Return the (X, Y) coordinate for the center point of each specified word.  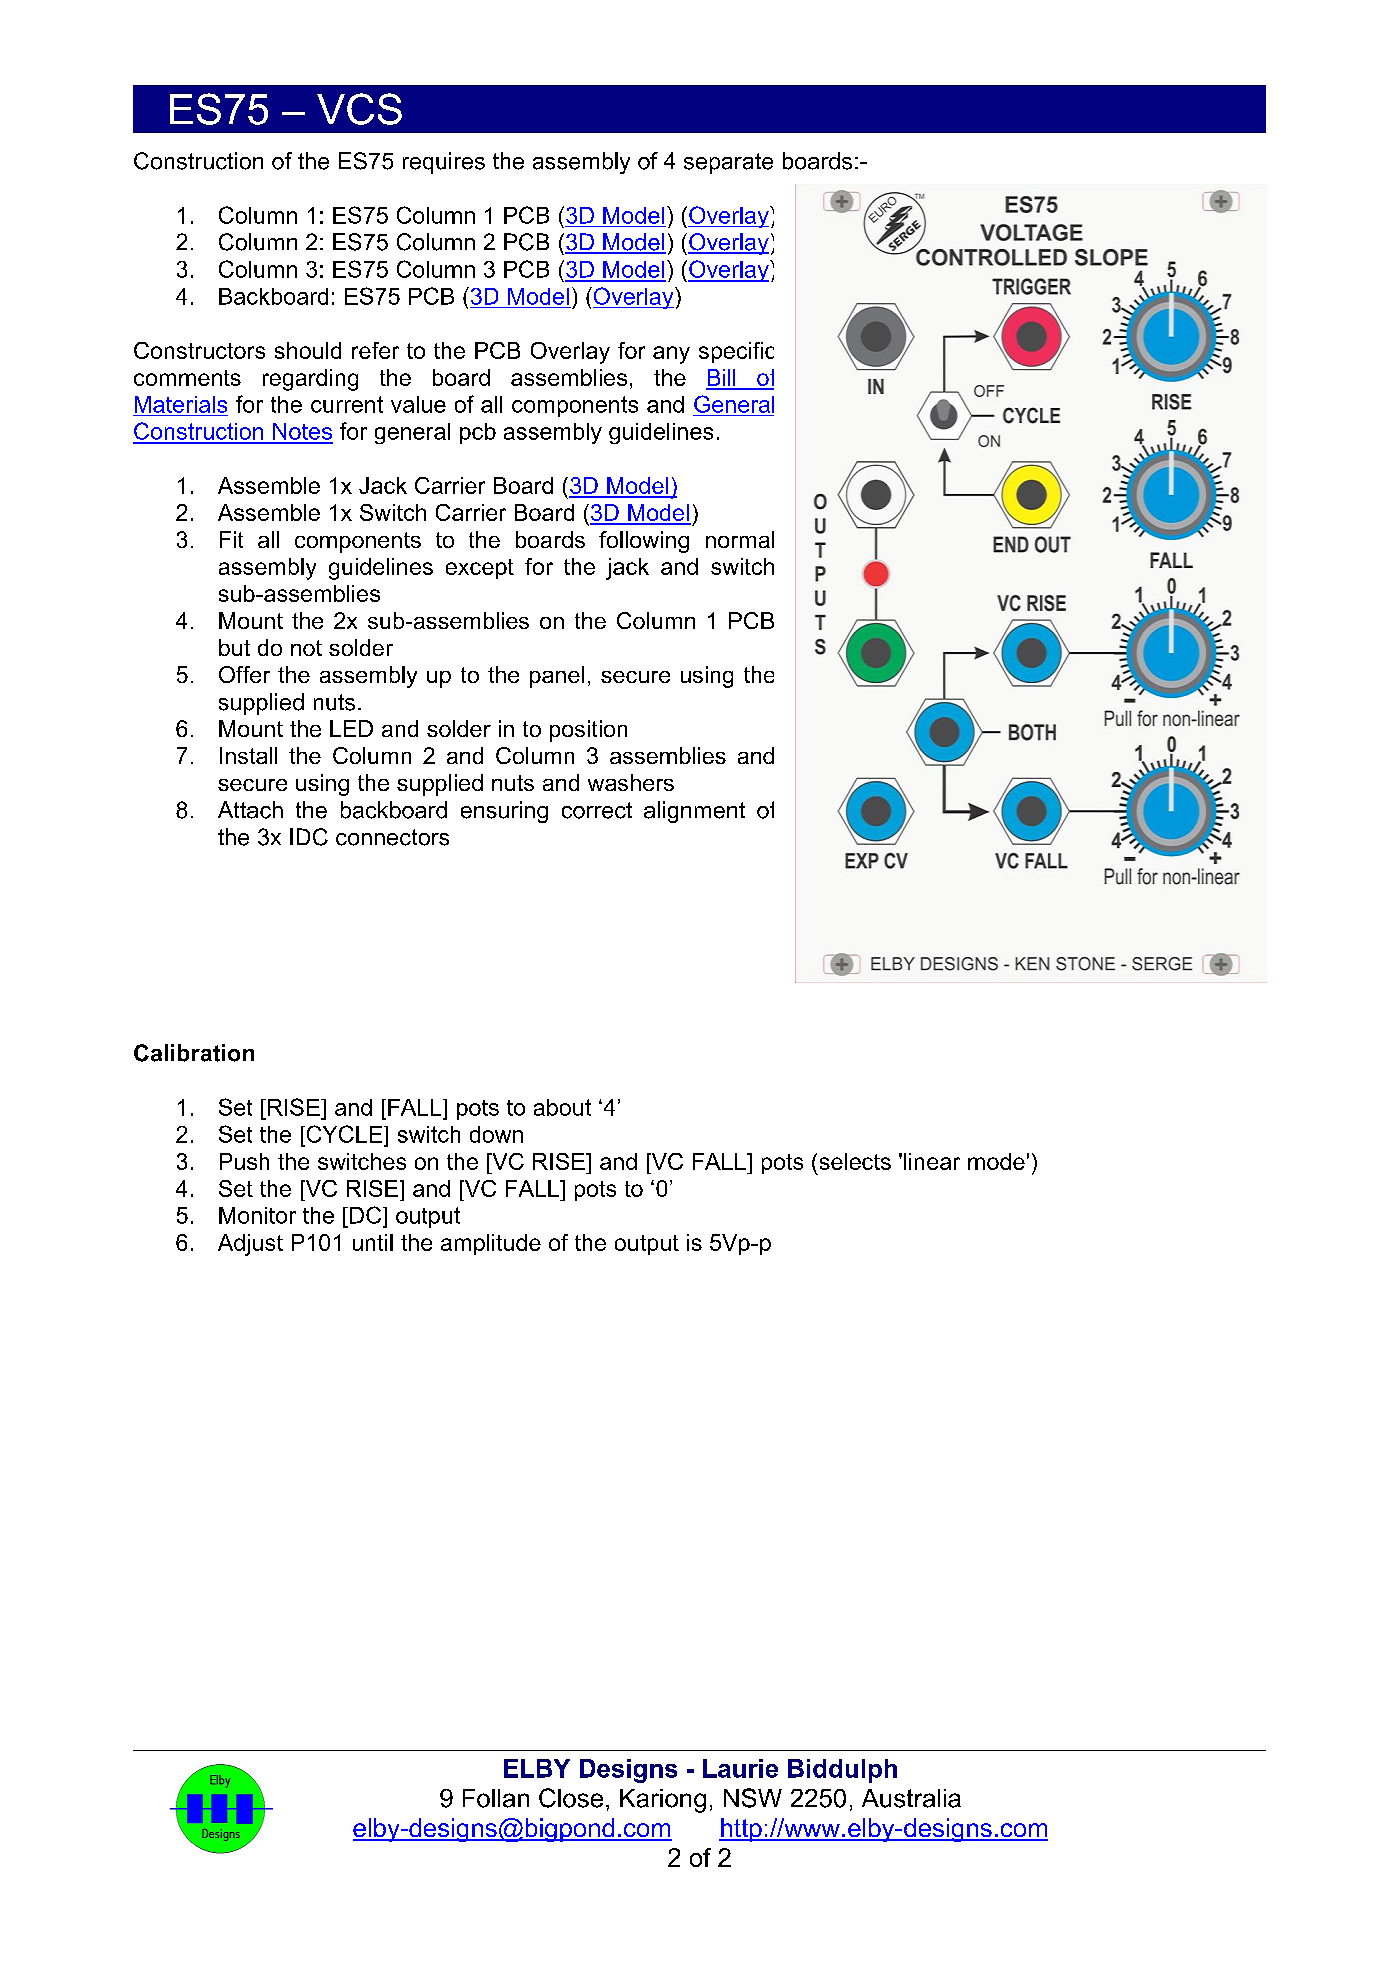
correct (597, 810)
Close (571, 1798)
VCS (359, 109)
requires (444, 163)
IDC (309, 837)
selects (855, 1161)
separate (728, 163)
